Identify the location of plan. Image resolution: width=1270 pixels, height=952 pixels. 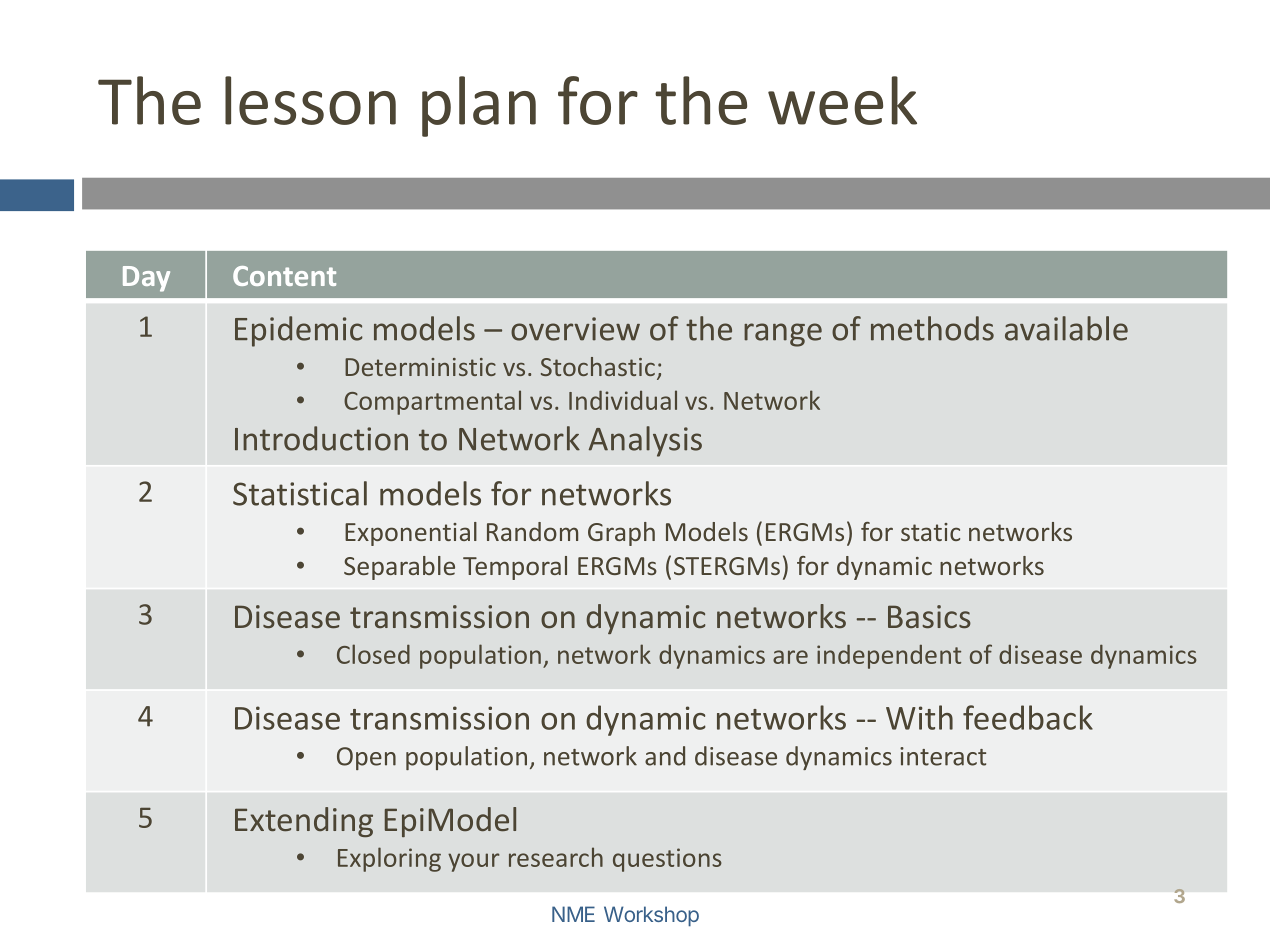
(479, 106).
